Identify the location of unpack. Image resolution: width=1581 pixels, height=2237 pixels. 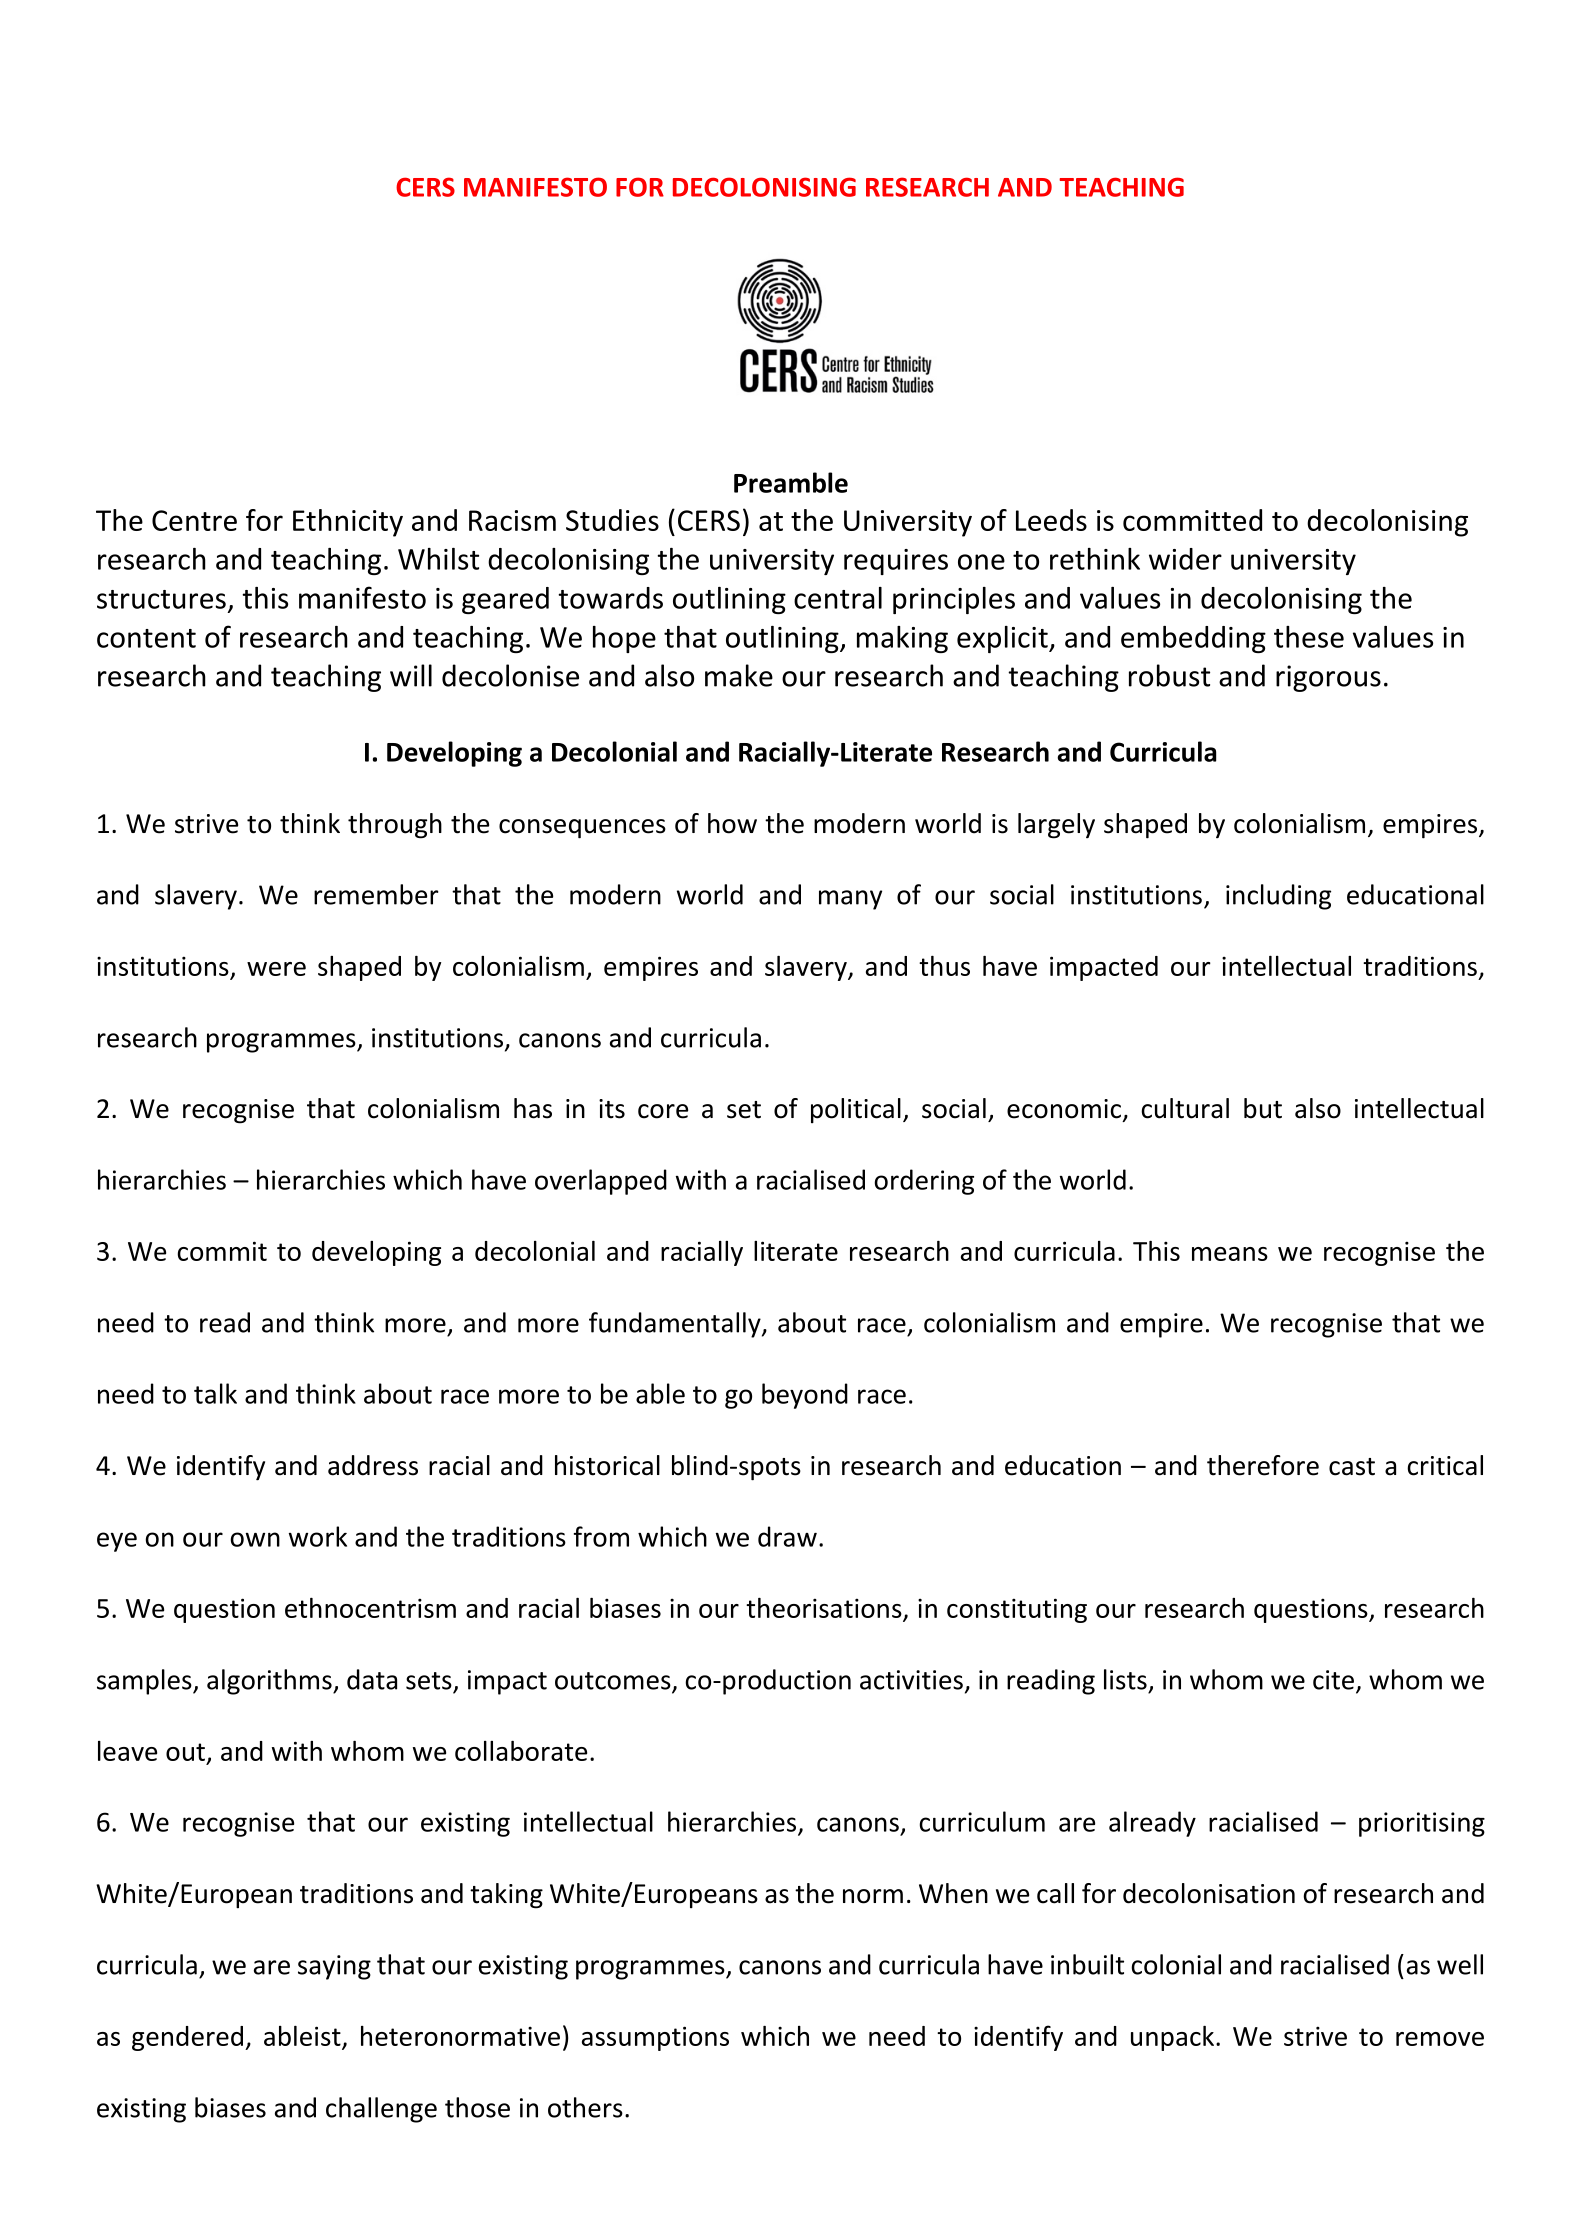
(1174, 2038).
